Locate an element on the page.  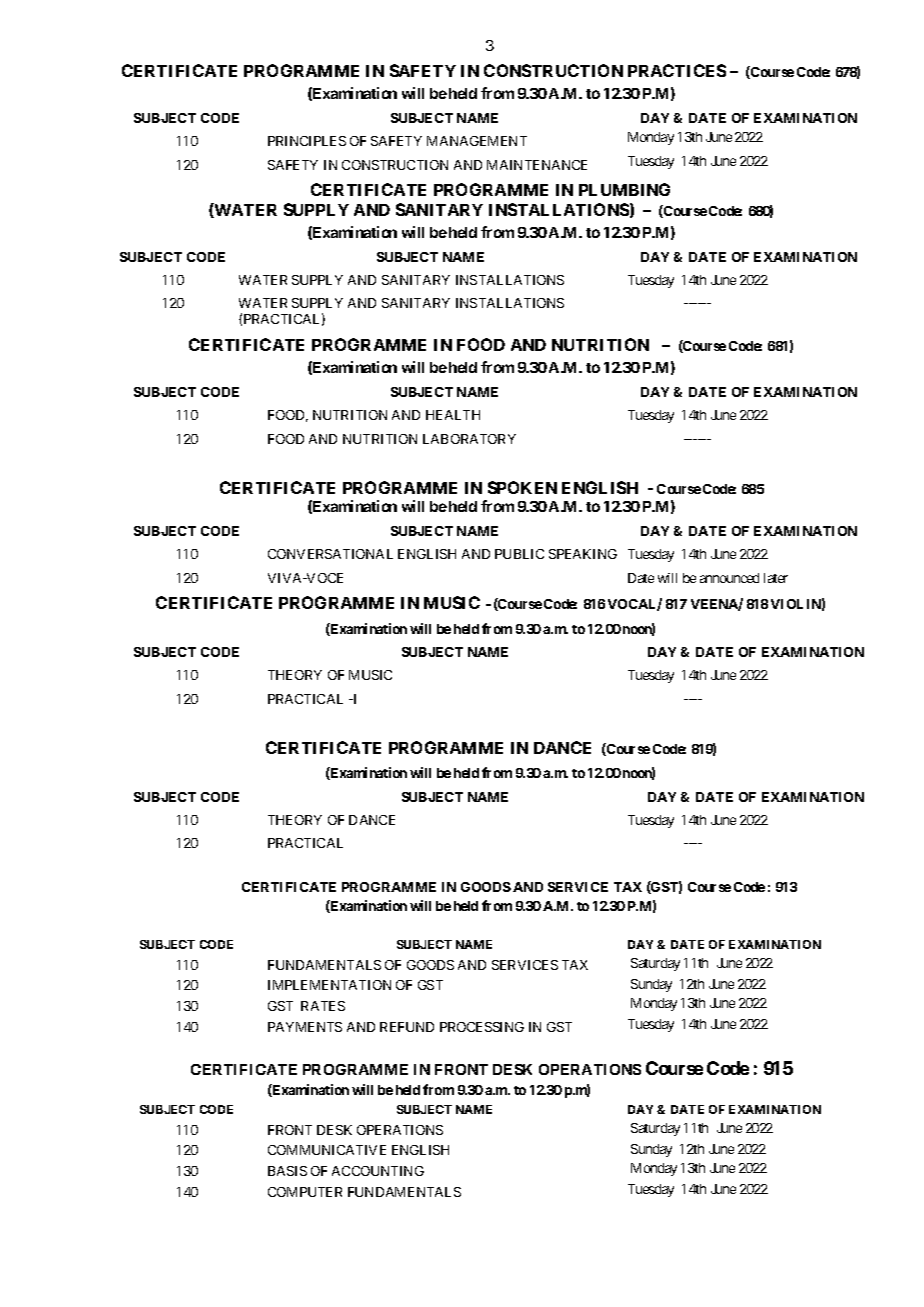
PRACTICES is located at coordinates (677, 70).
